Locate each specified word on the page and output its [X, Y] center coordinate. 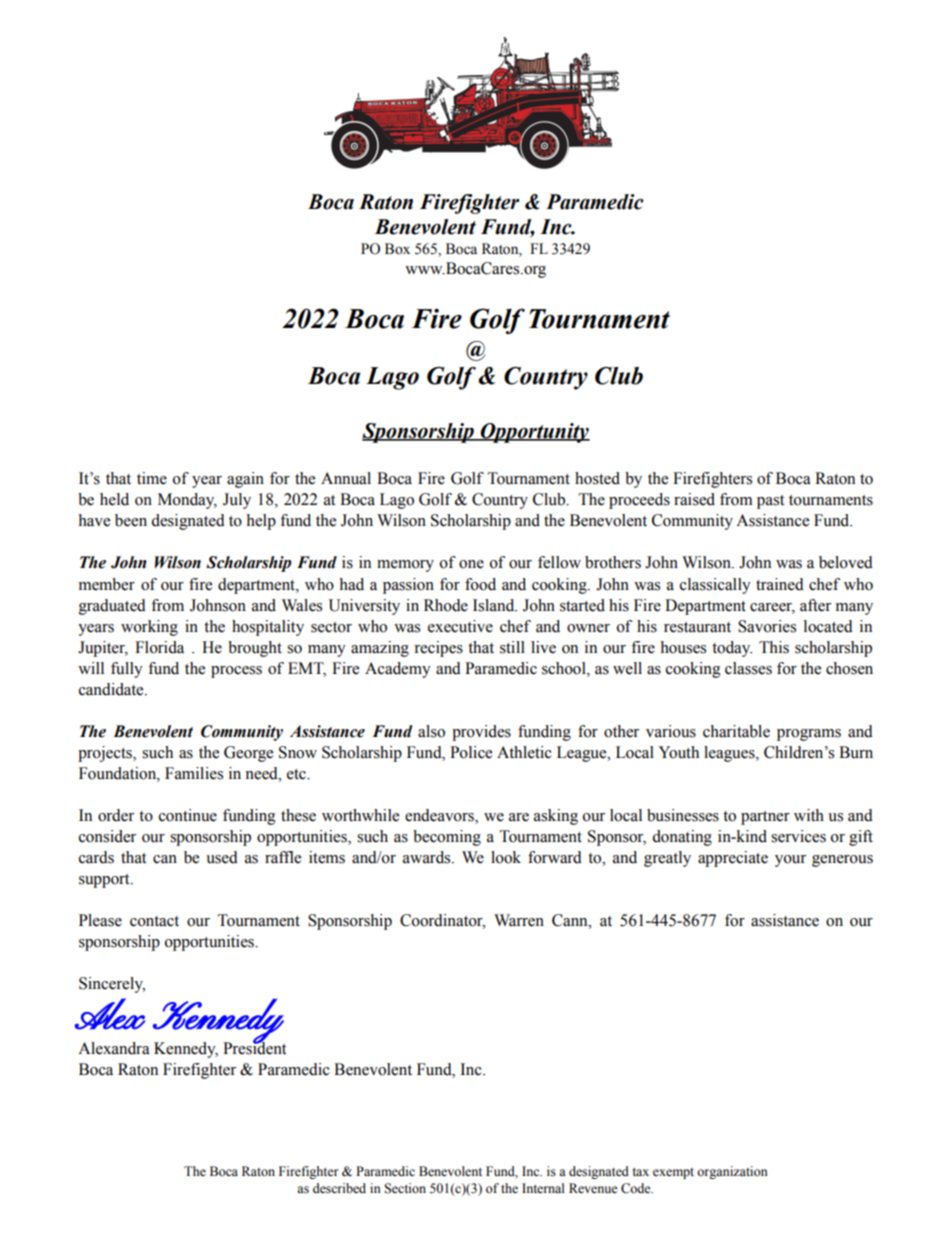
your [790, 861]
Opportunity [534, 433]
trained [780, 584]
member [107, 584]
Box [397, 249]
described [339, 1188]
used [222, 857]
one [471, 564]
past [770, 502]
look [506, 857]
